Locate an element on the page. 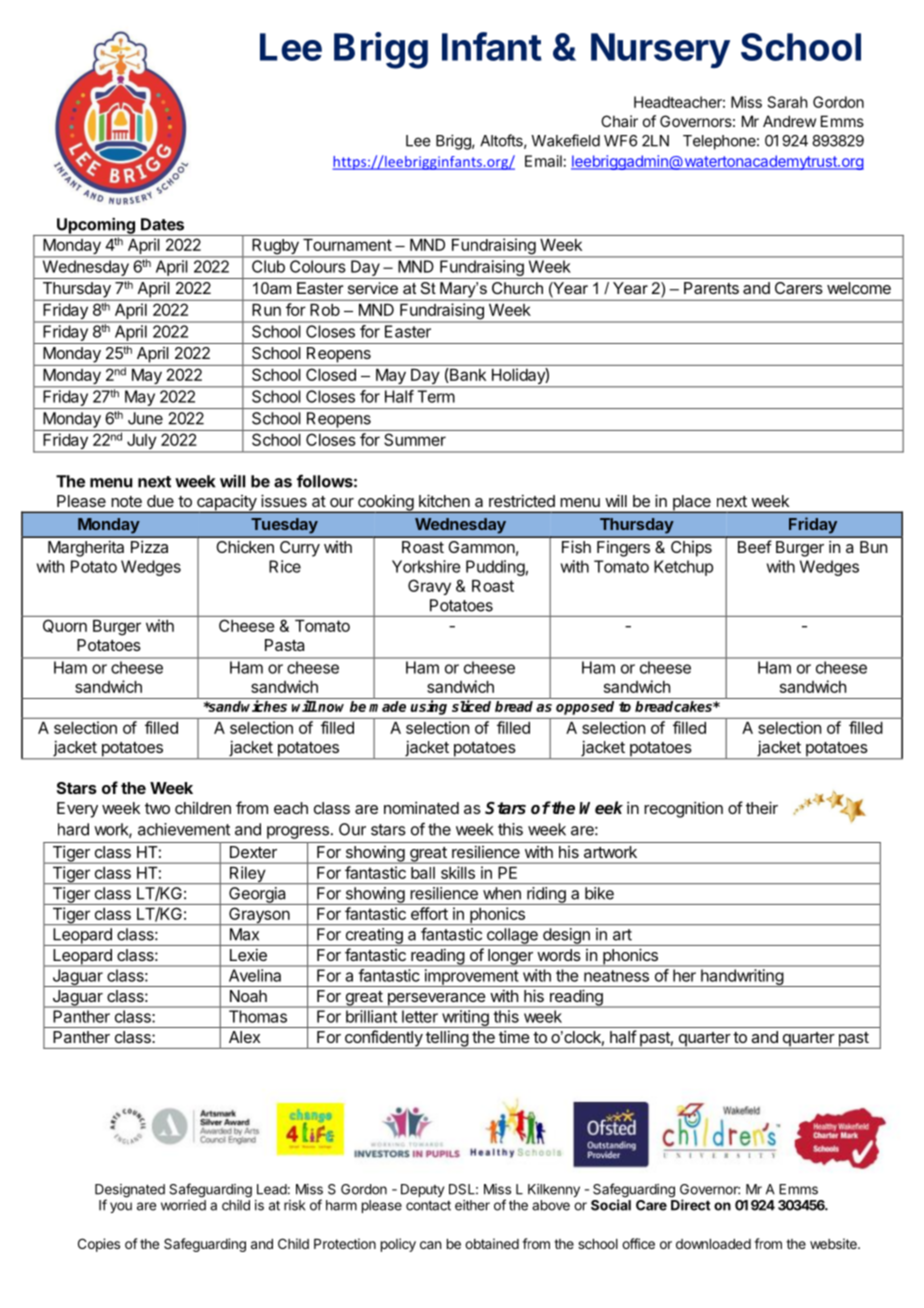 Image resolution: width=924 pixels, height=1308 pixels. kitchen is located at coordinates (444, 500).
